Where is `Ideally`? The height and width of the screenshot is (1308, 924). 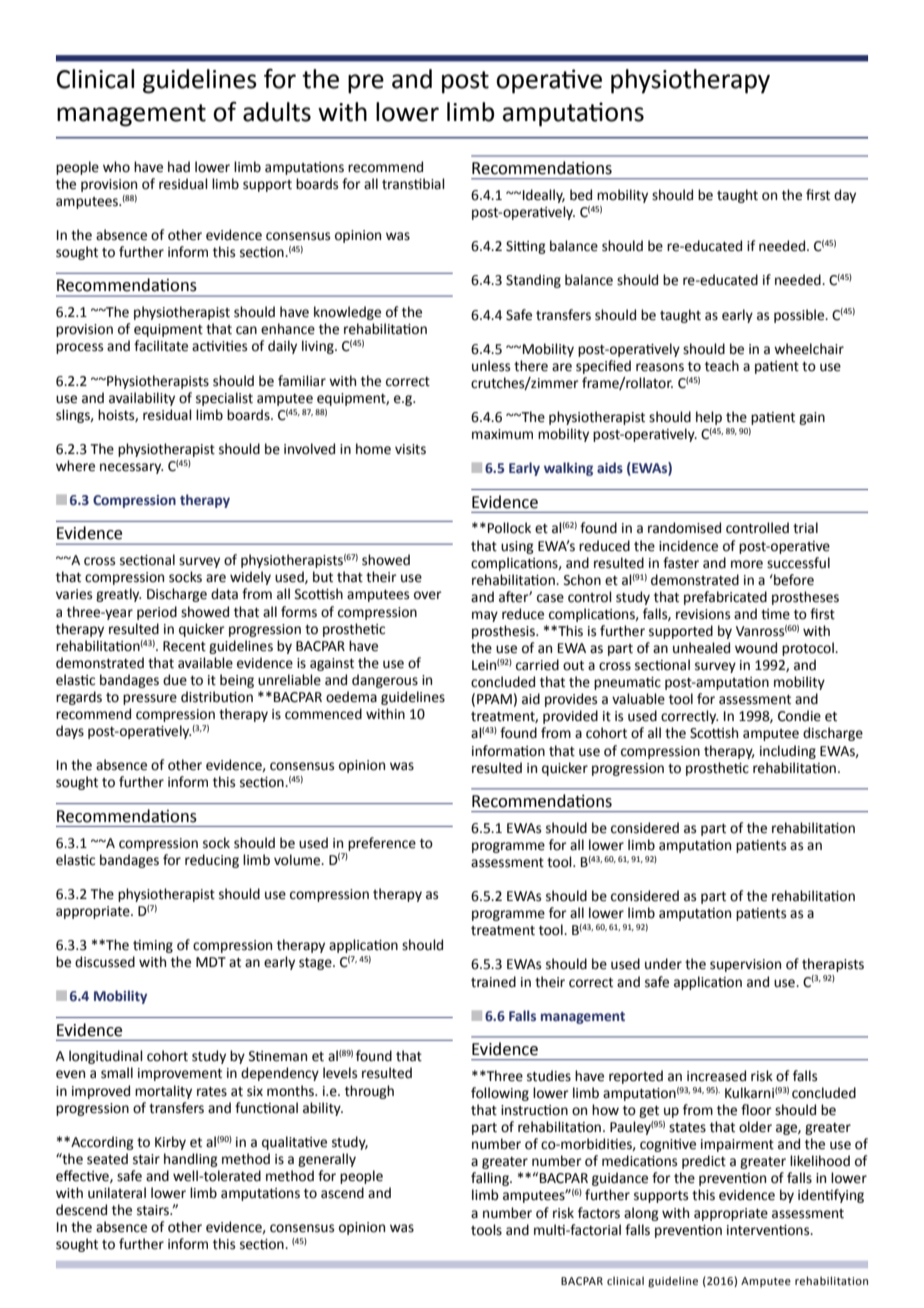
Ideally is located at coordinates (544, 196).
